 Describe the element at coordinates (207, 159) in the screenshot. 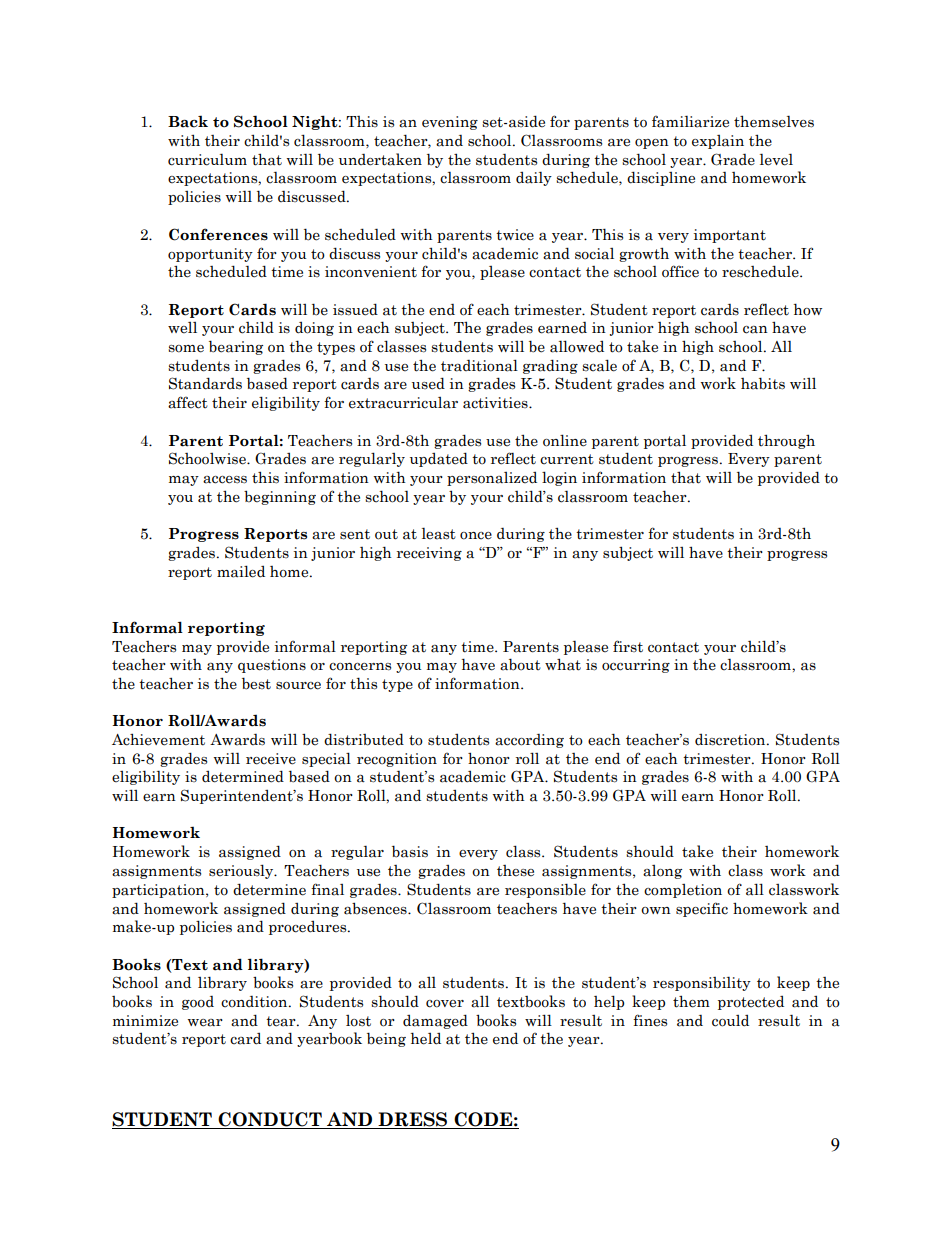

I see `curriculum` at that location.
